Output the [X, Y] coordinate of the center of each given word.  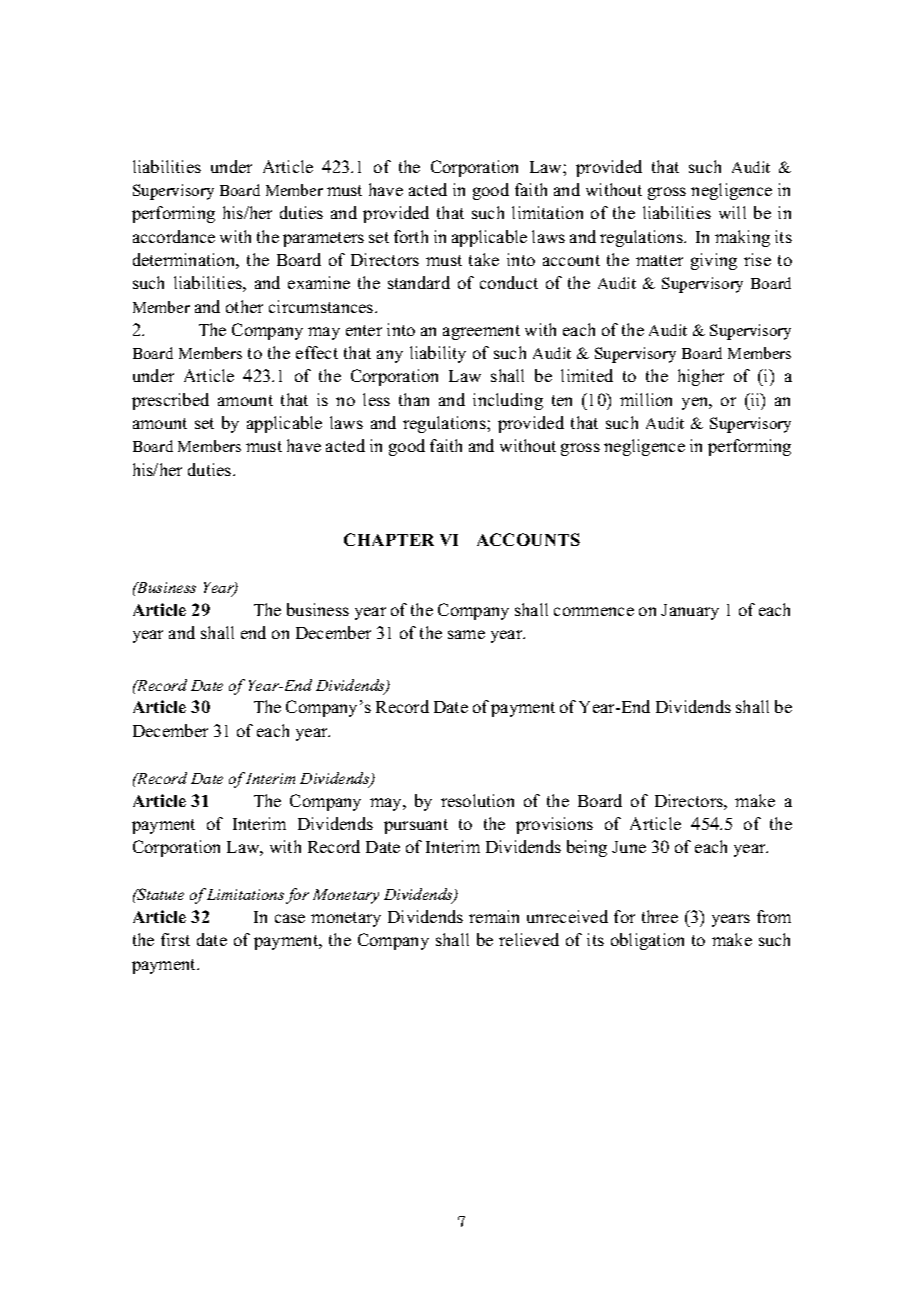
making [742, 238]
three [660, 916]
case [290, 918]
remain [494, 916]
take [484, 259]
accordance [174, 236]
